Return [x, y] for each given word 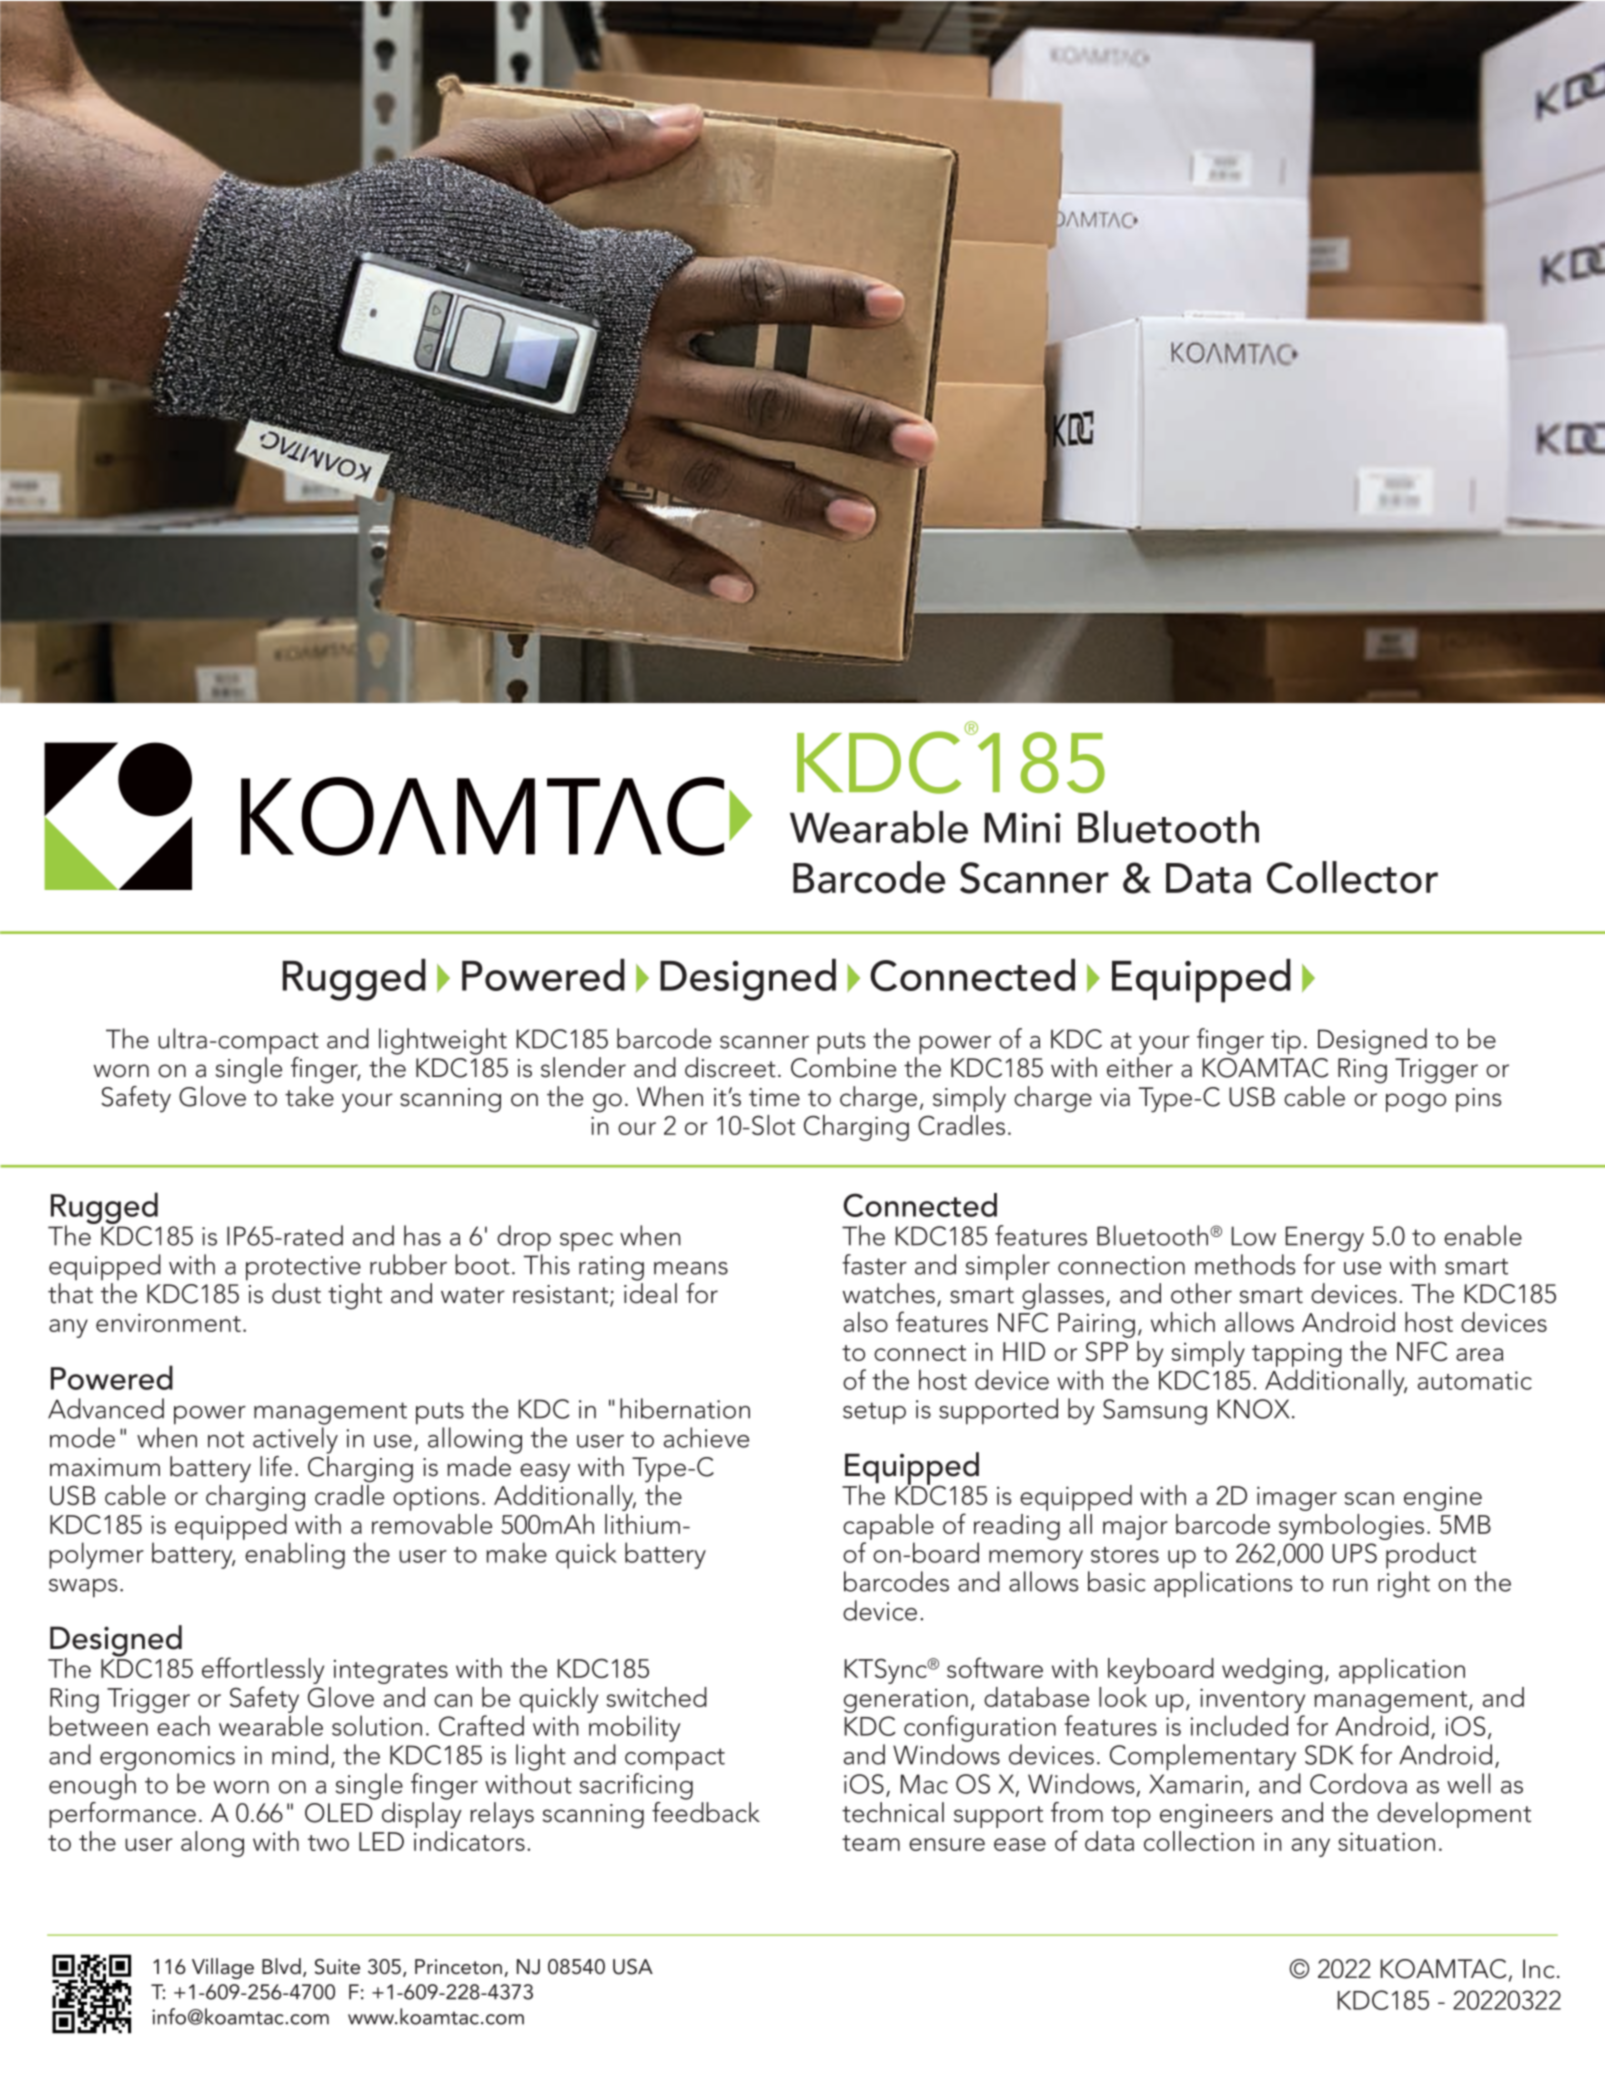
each [183, 1725]
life [276, 1466]
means [691, 1268]
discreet [730, 1067]
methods [1245, 1264]
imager [1297, 1498]
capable [888, 1527]
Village [223, 1968]
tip [1286, 1042]
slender [583, 1067]
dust [296, 1293]
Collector [1352, 877]
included [1239, 1725]
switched [656, 1697]
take [309, 1096]
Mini [1022, 827]
